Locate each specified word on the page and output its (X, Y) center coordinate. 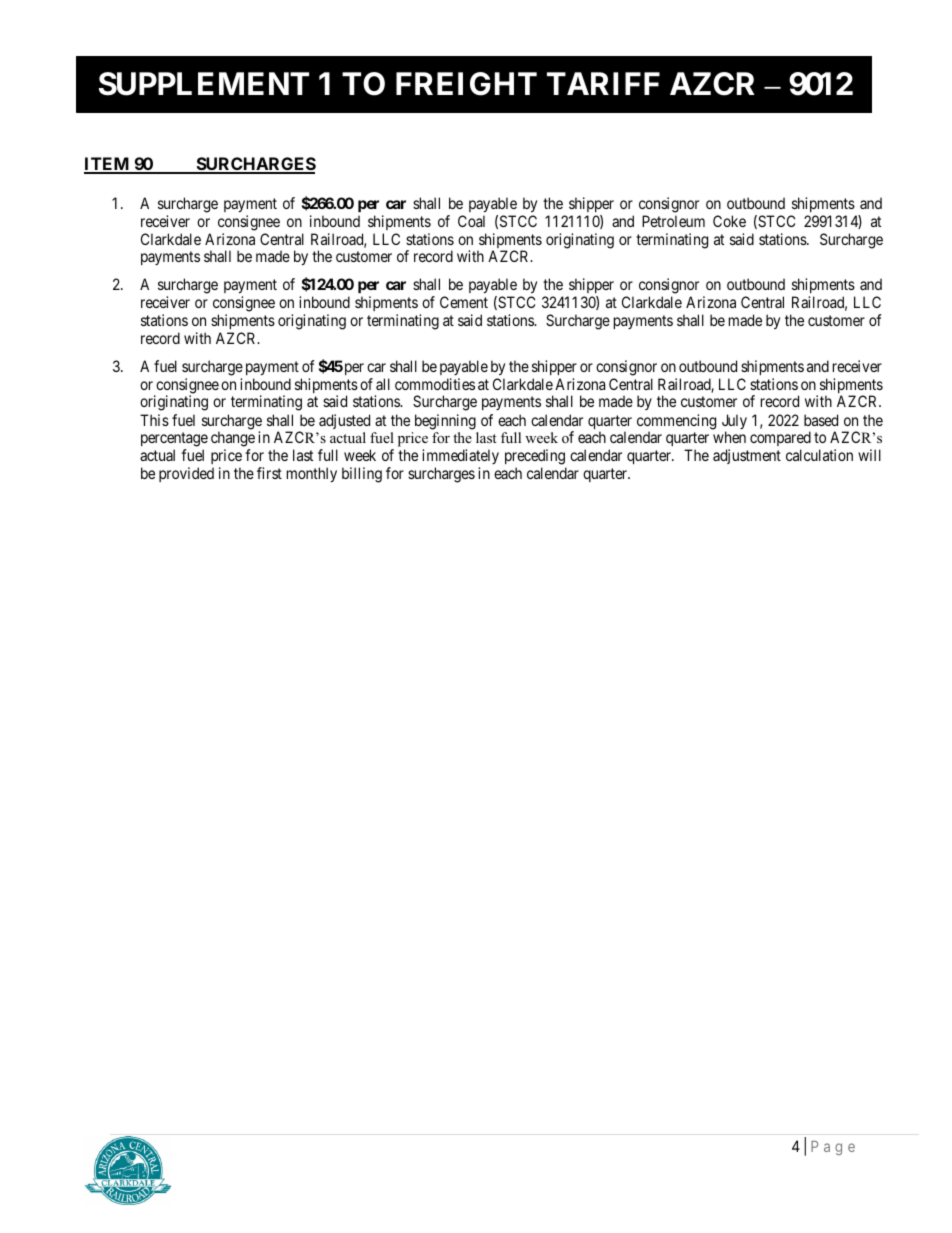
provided (186, 474)
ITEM (108, 165)
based (821, 420)
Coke (729, 221)
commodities (435, 384)
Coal (471, 221)
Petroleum (673, 221)
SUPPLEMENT (204, 84)
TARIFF (603, 83)
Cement (464, 302)
